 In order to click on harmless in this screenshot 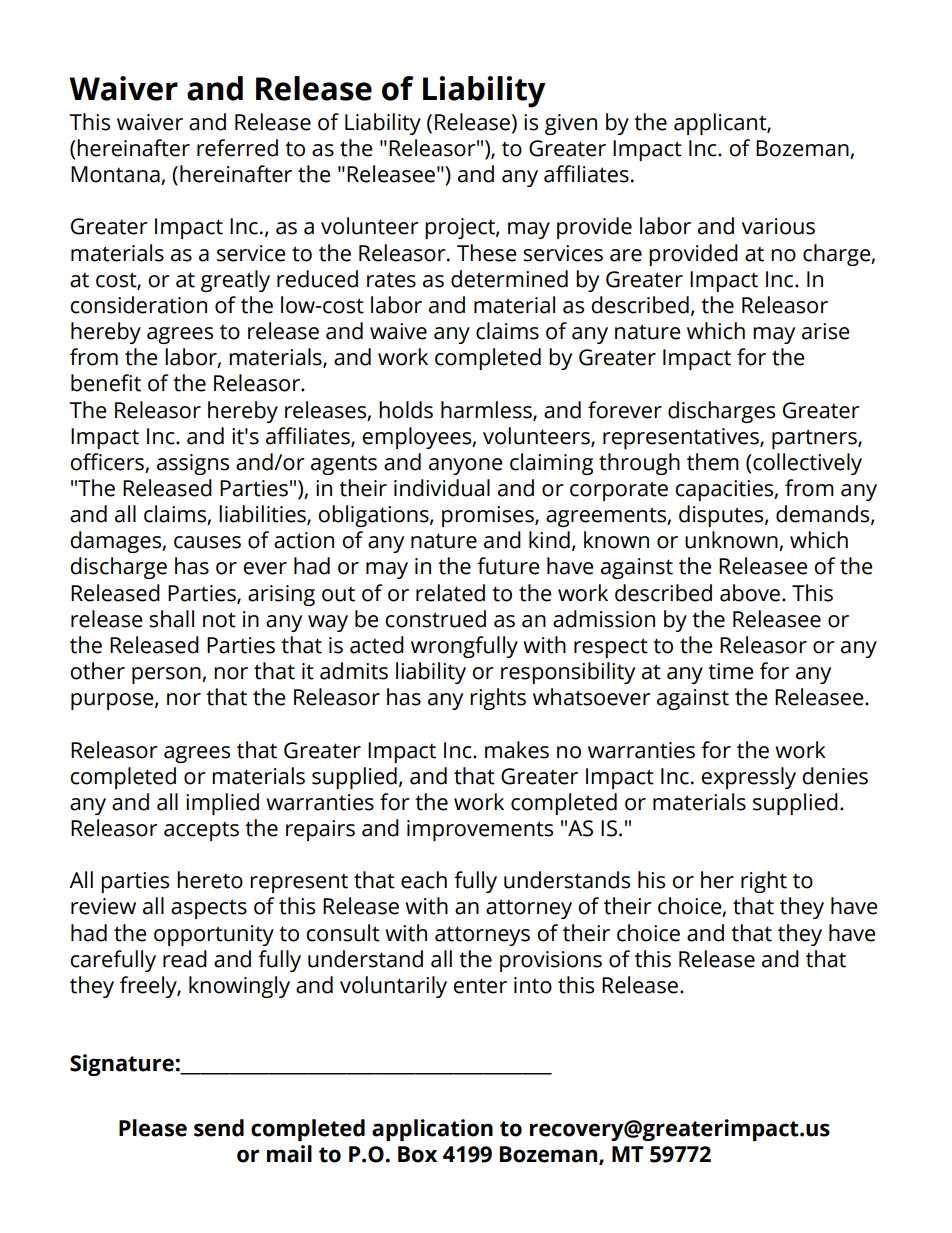, I will do `click(487, 410)`.
